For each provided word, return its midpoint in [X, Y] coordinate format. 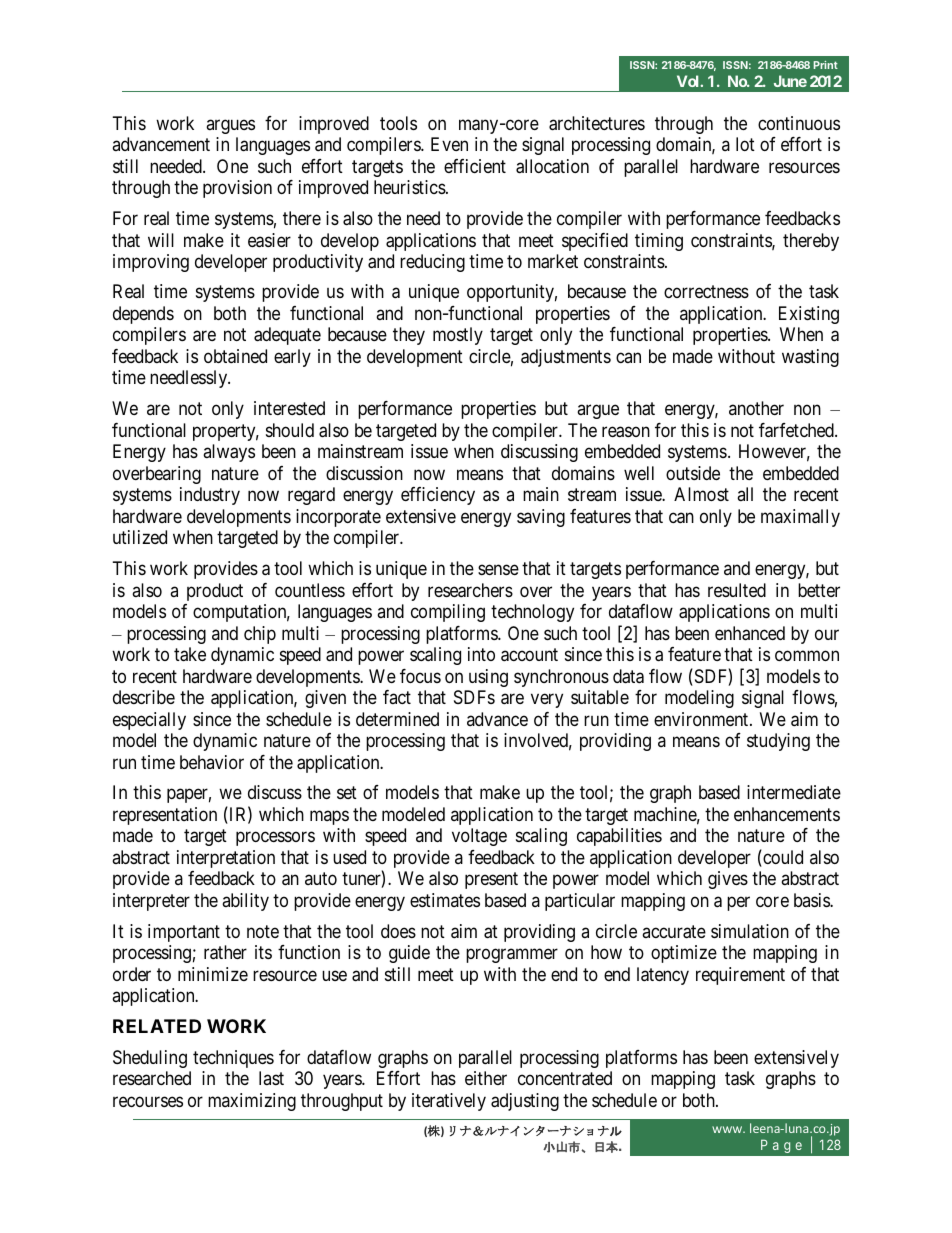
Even [449, 144]
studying [778, 742]
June [790, 81]
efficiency [438, 496]
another [756, 408]
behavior [212, 762]
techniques [233, 1059]
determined [397, 719]
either [486, 1078]
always [229, 453]
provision [237, 189]
